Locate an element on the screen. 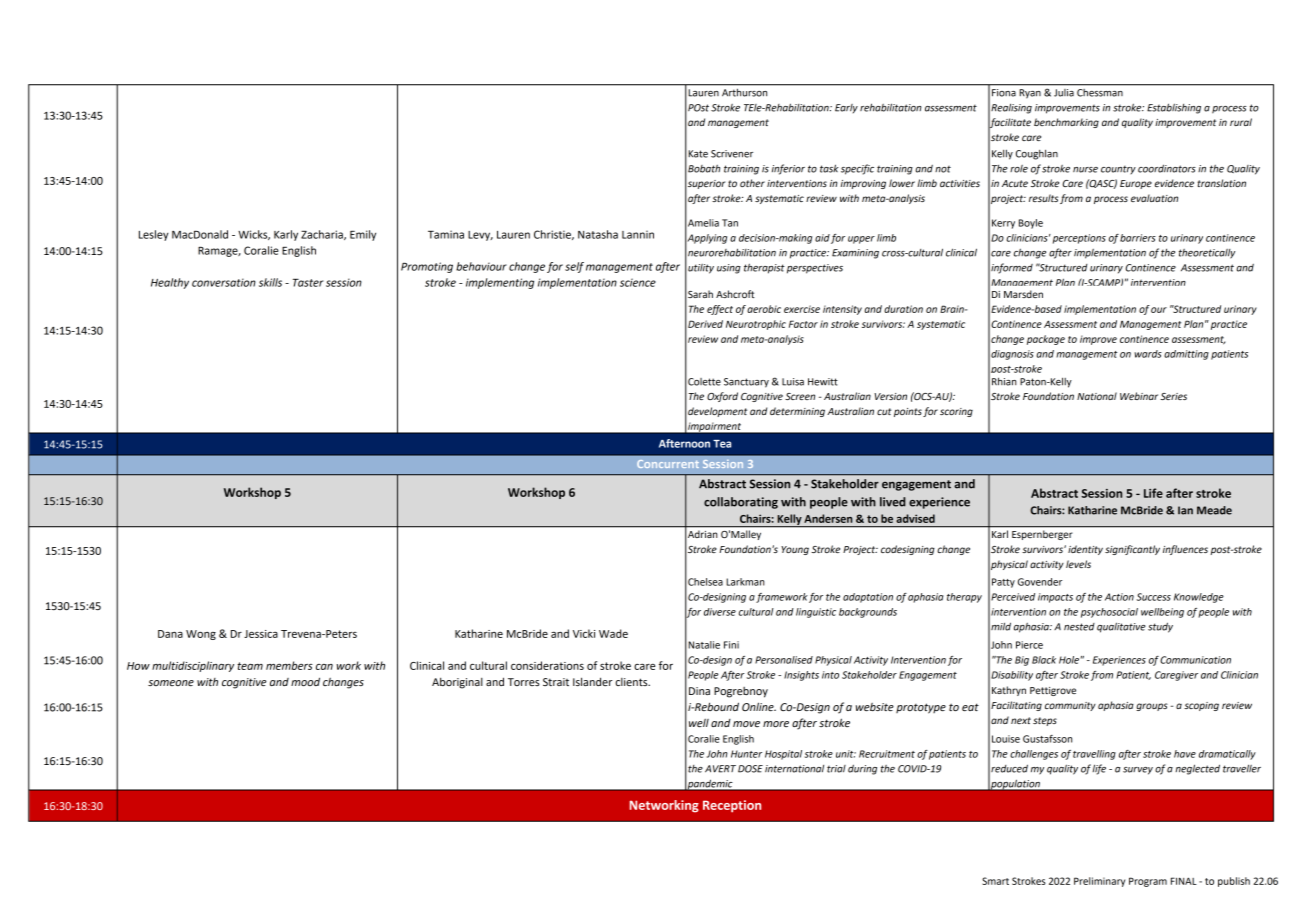  benchmarking is located at coordinates (1066, 123).
